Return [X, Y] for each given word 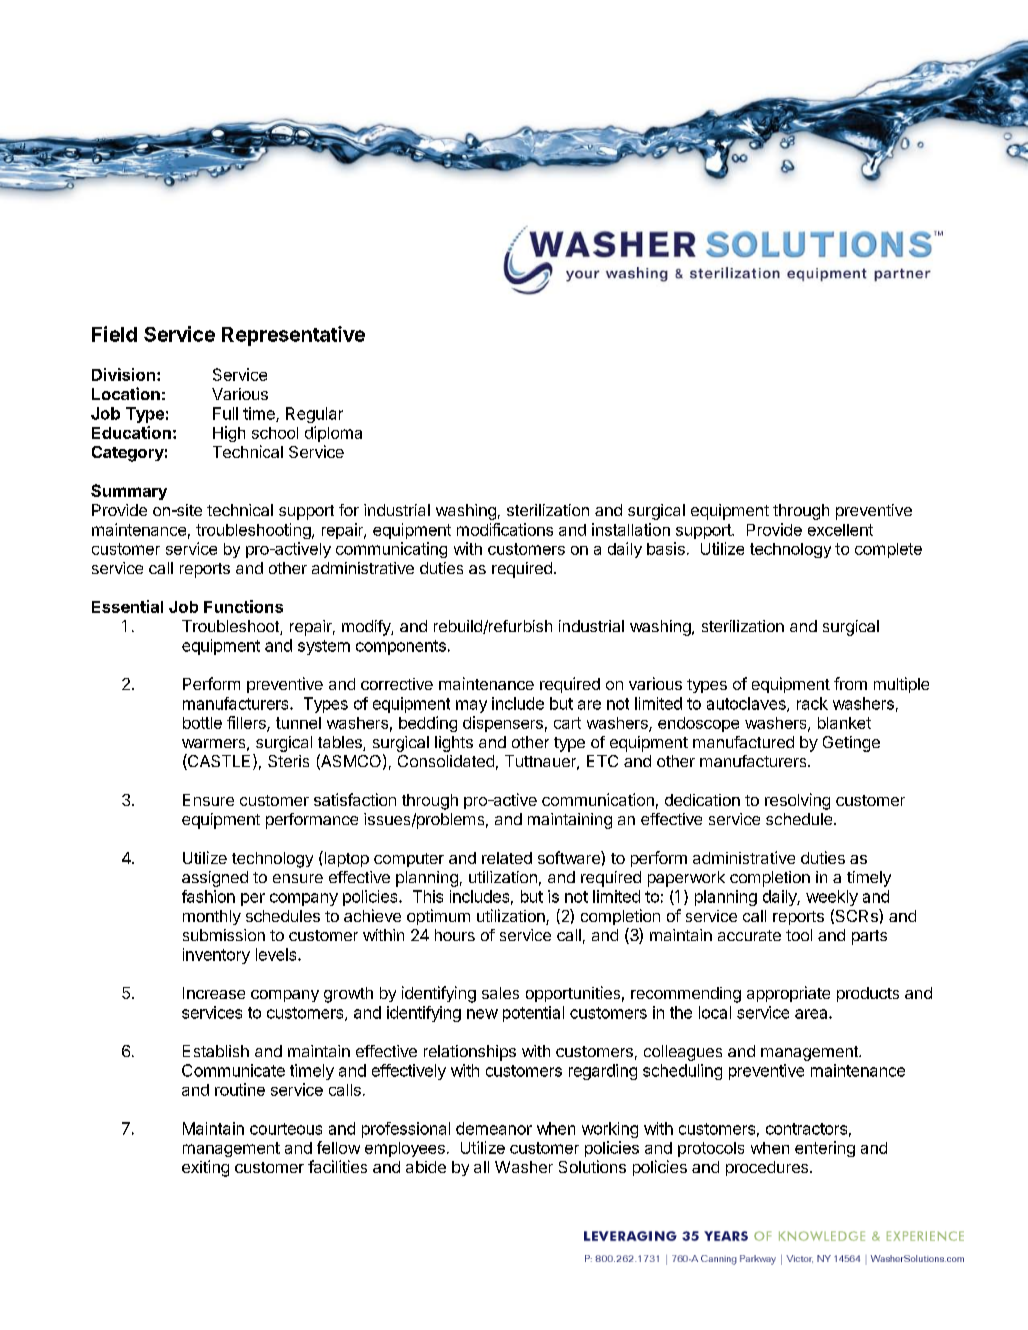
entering [825, 1149]
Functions [243, 606]
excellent [840, 530]
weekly [832, 898]
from [850, 683]
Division [123, 374]
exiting [205, 1168]
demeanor [494, 1128]
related [507, 858]
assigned [215, 879]
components [401, 647]
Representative [293, 336]
